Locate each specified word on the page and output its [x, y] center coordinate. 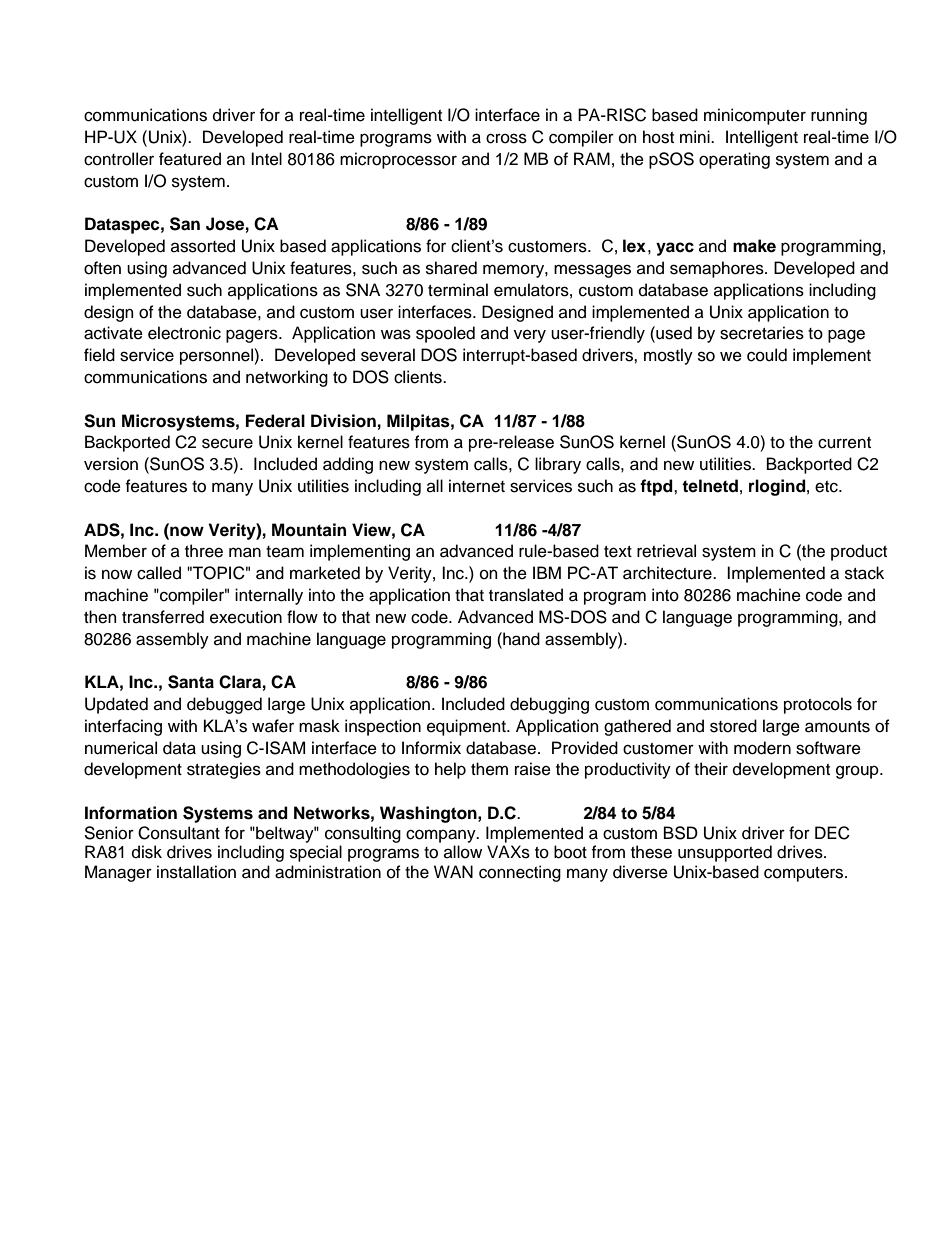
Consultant [179, 833]
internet [477, 486]
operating [734, 160]
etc [827, 487]
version [111, 464]
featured [190, 159]
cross [506, 138]
